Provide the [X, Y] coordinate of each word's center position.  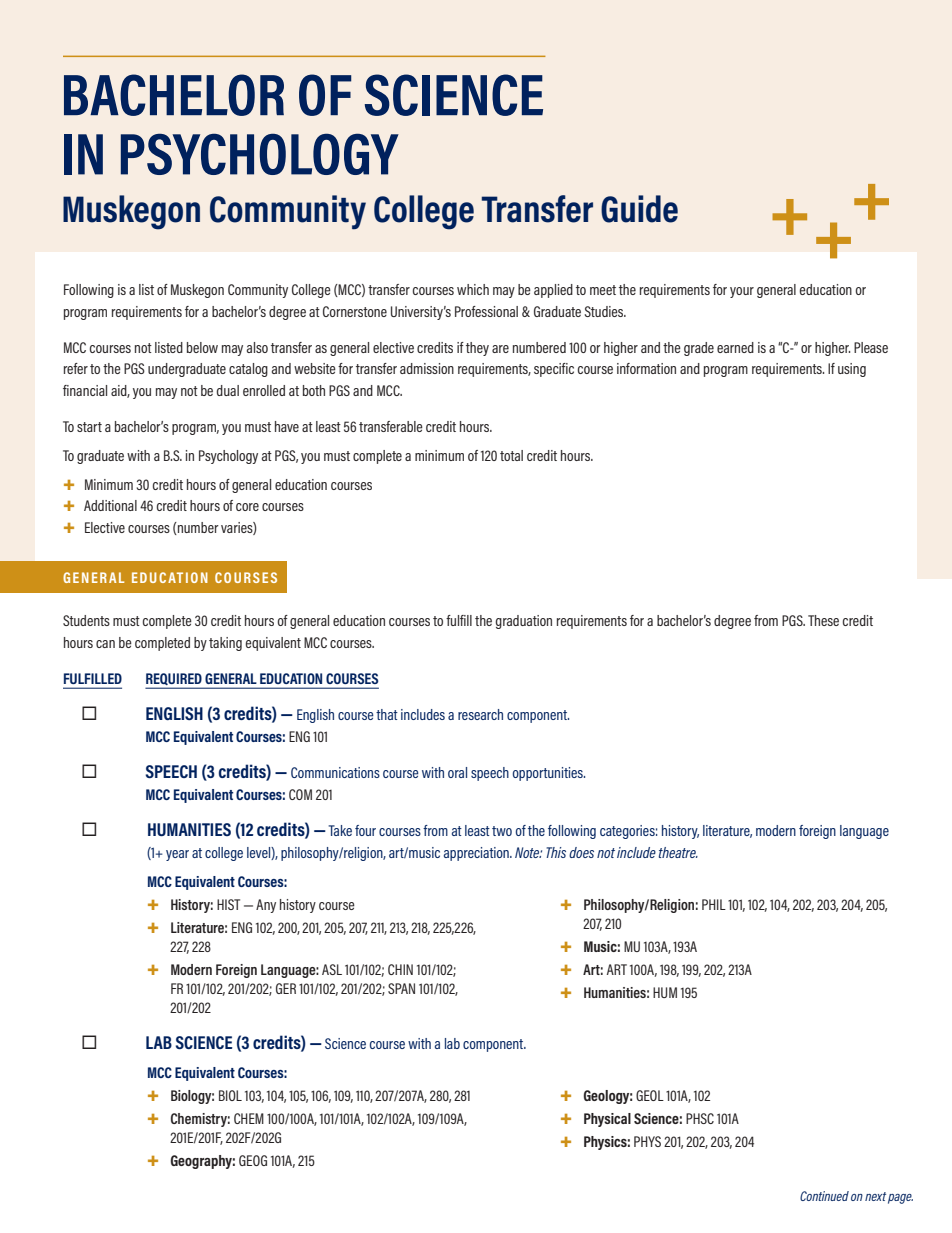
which [473, 289]
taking [225, 644]
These [823, 620]
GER [286, 988]
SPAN [401, 988]
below [202, 347]
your [742, 292]
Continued [824, 1196]
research [480, 714]
